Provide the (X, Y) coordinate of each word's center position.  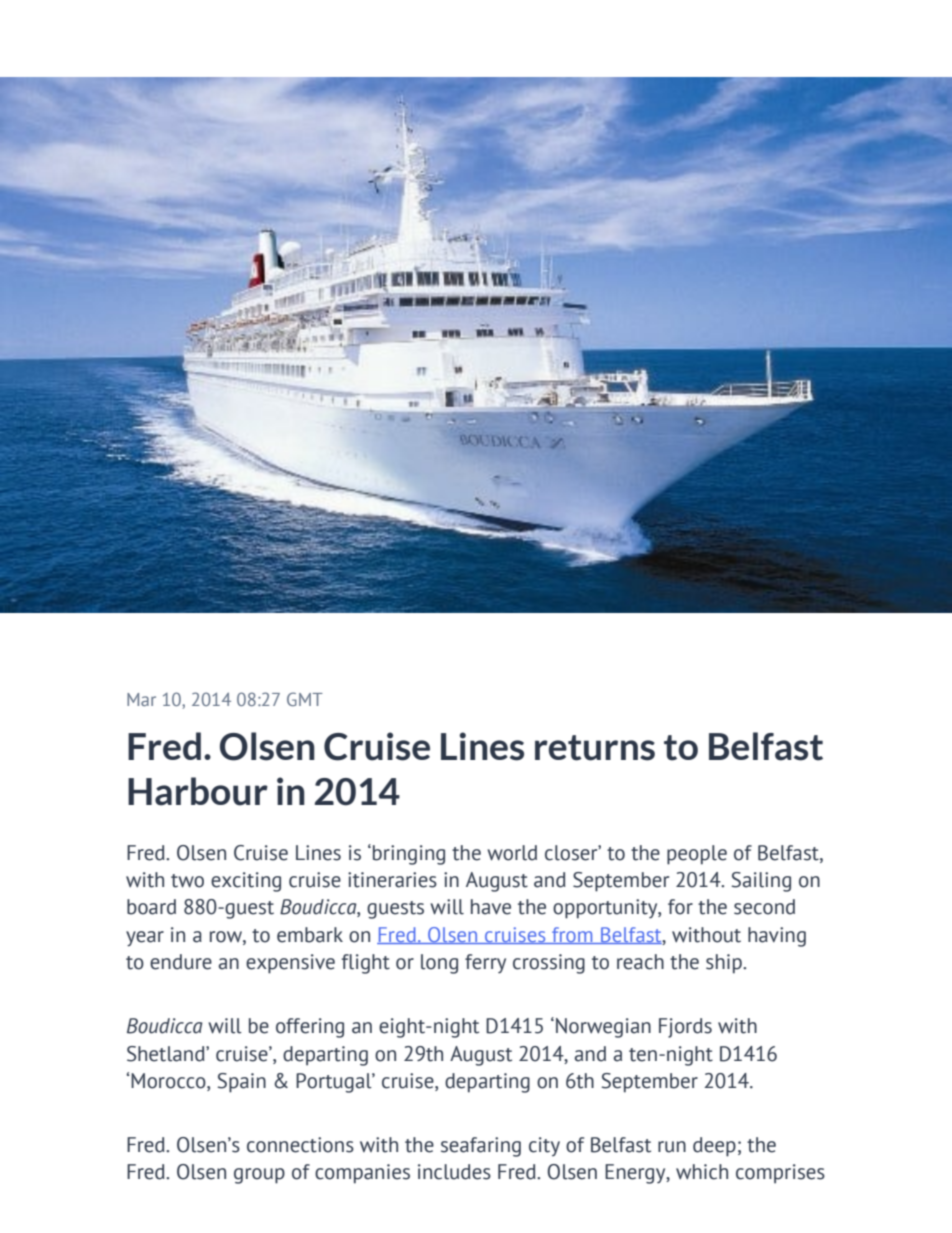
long (439, 964)
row (227, 937)
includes (454, 1172)
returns (595, 748)
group (259, 1176)
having (777, 937)
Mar (141, 699)
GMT (305, 699)
